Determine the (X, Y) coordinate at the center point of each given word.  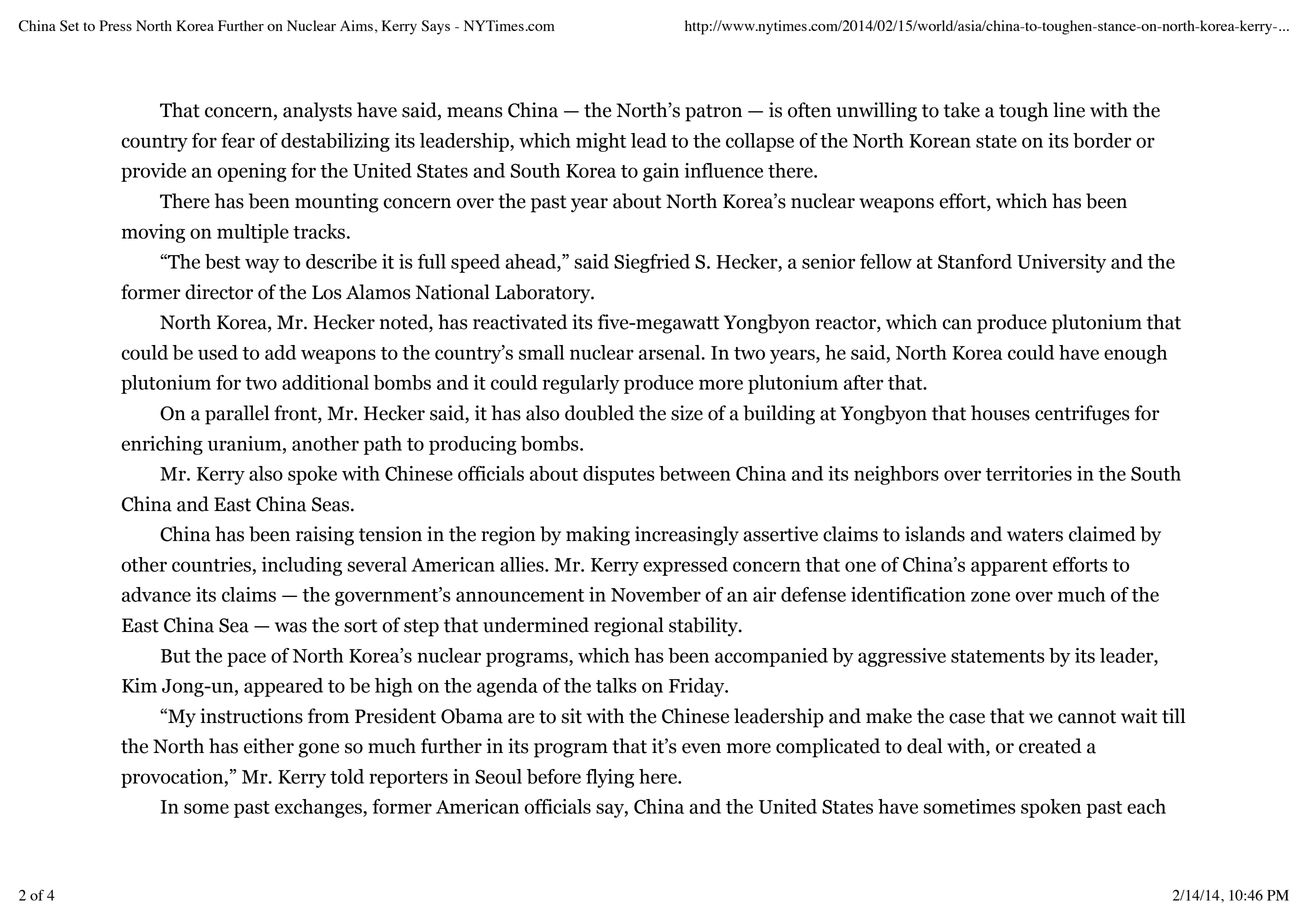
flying (610, 778)
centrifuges (1082, 415)
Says (435, 27)
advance (156, 594)
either (269, 746)
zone (990, 596)
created (1050, 746)
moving (153, 233)
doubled (599, 413)
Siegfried (652, 263)
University (1061, 263)
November (656, 594)
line (1069, 110)
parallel (237, 415)
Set (69, 26)
